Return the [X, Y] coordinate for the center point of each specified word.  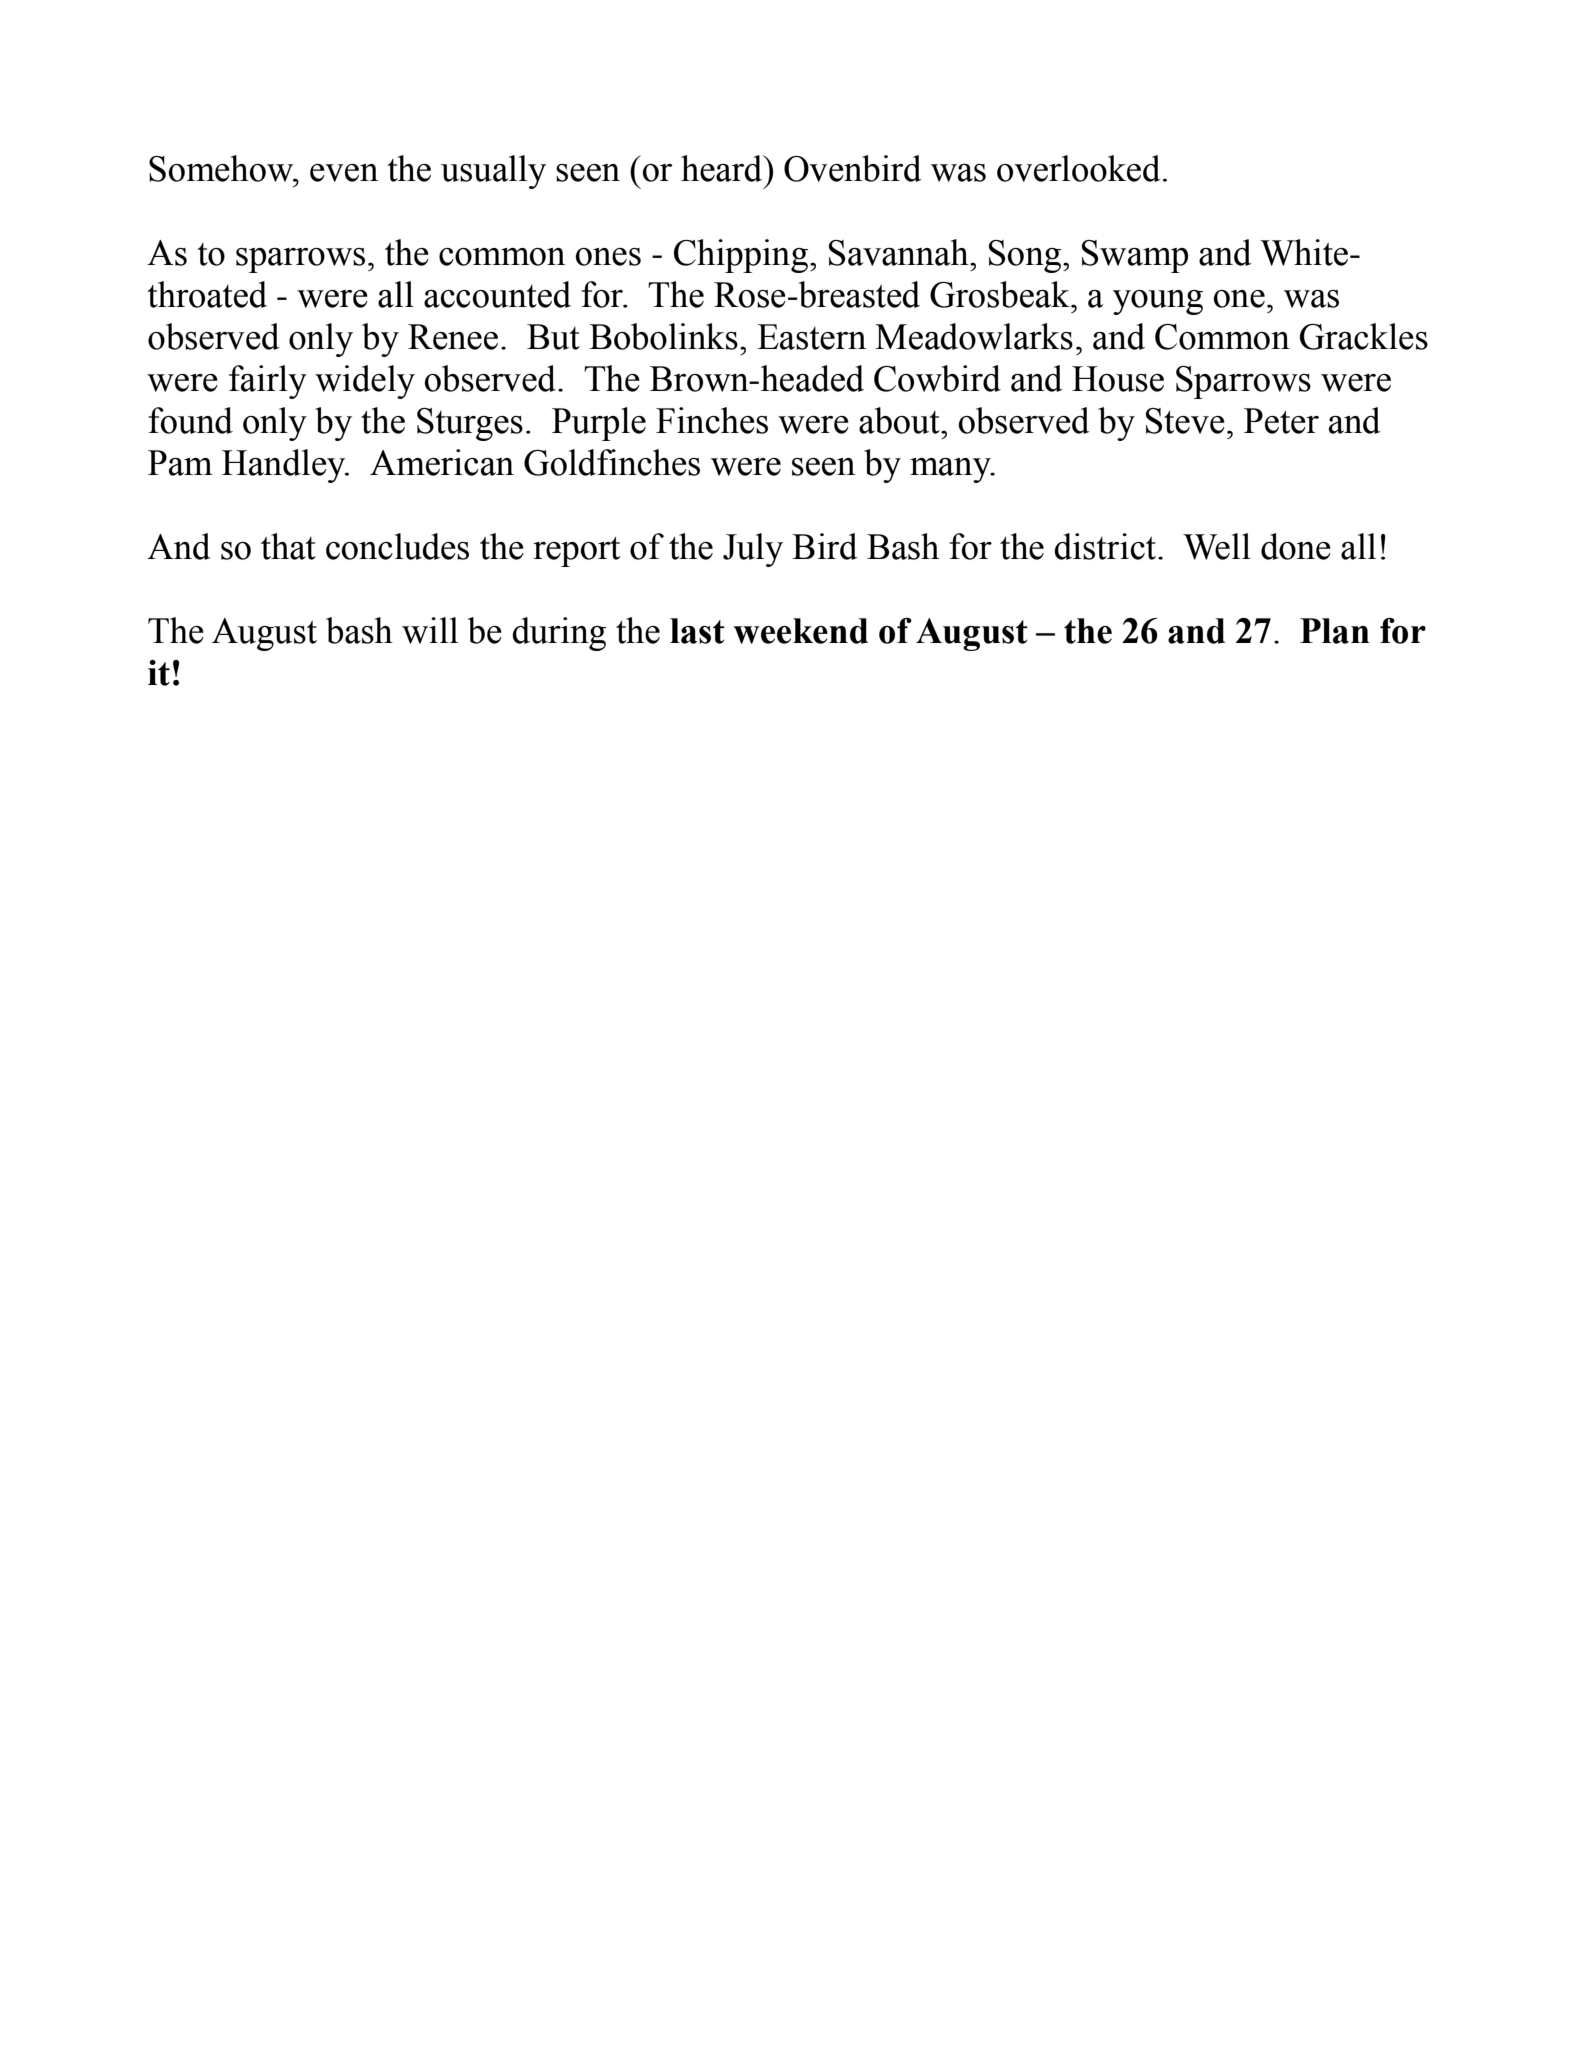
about [900, 420]
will [430, 630]
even [344, 173]
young [1158, 302]
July [753, 550]
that [288, 546]
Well [1217, 546]
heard [723, 168]
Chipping [741, 256]
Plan [1335, 631]
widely [365, 382]
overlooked [1079, 168]
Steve [1185, 421]
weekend [800, 631]
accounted [497, 294]
